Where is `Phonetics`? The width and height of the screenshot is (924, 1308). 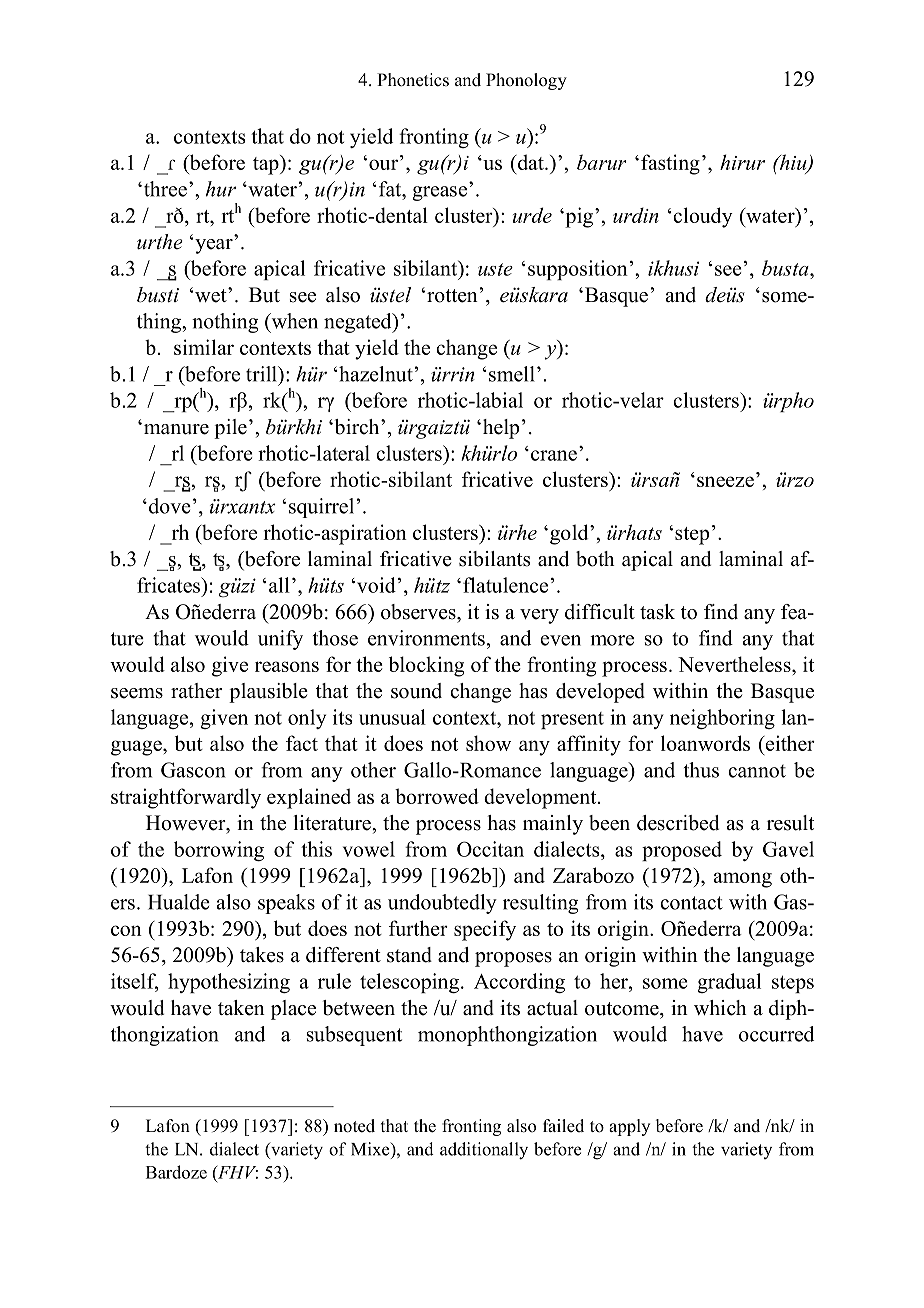
Phonetics is located at coordinates (413, 80).
